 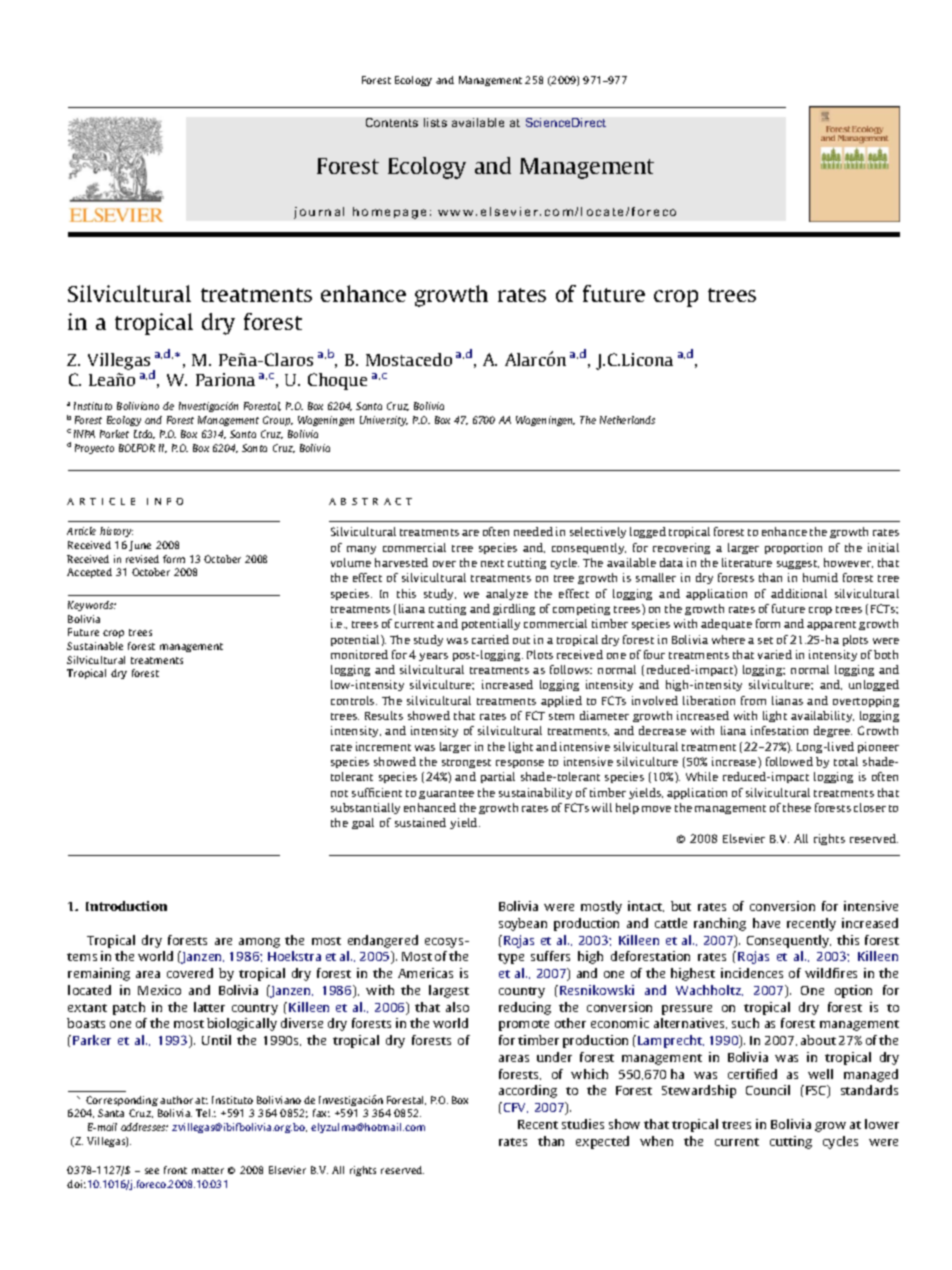 What do you see at coordinates (384, 421) in the screenshot?
I see `University` at bounding box center [384, 421].
